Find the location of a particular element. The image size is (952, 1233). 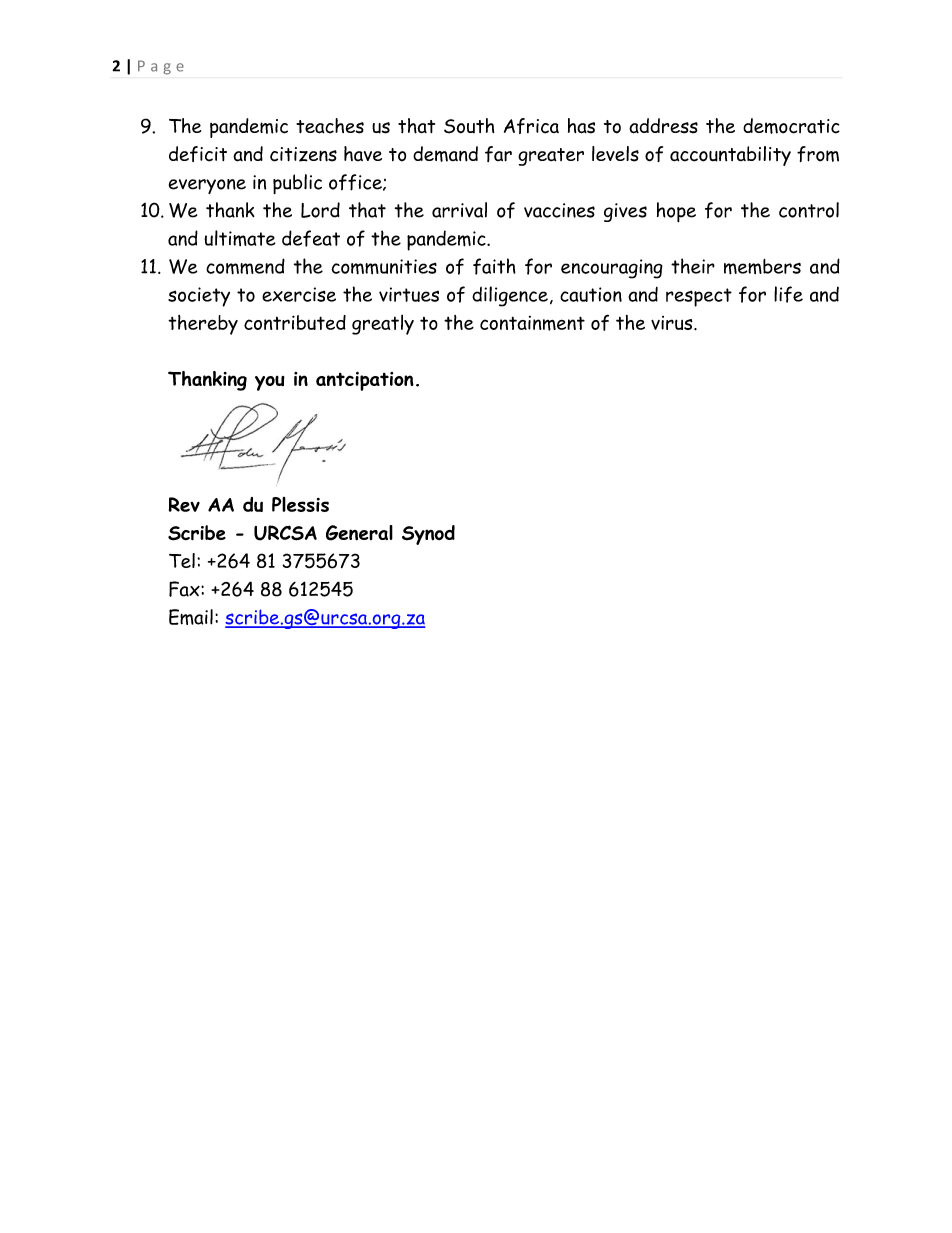

you is located at coordinates (270, 383).
